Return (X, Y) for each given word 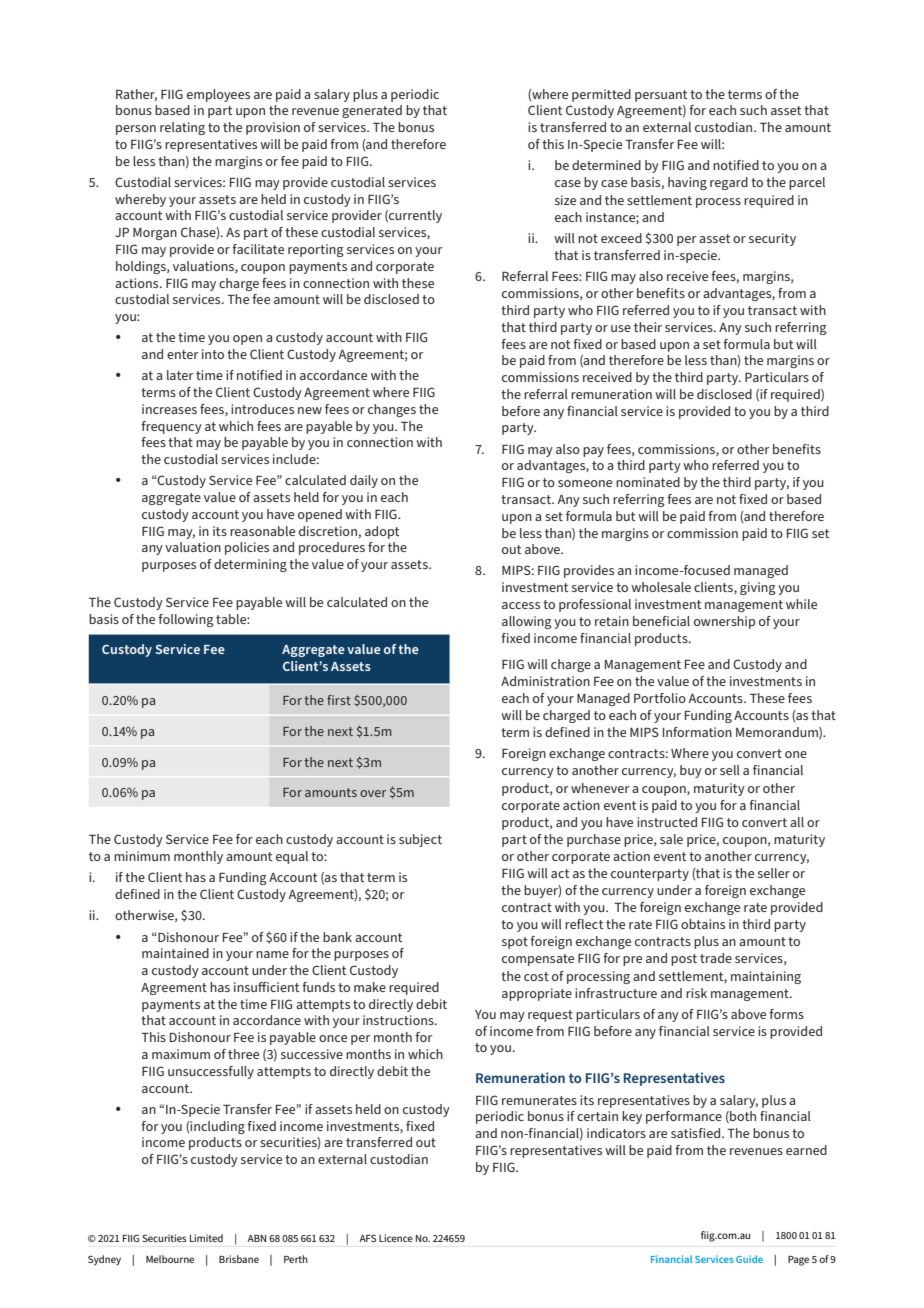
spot (515, 943)
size (565, 200)
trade (716, 958)
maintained (175, 953)
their (648, 327)
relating (182, 128)
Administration (545, 681)
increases (169, 409)
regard (729, 183)
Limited (206, 1238)
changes (392, 410)
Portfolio (660, 698)
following (186, 620)
